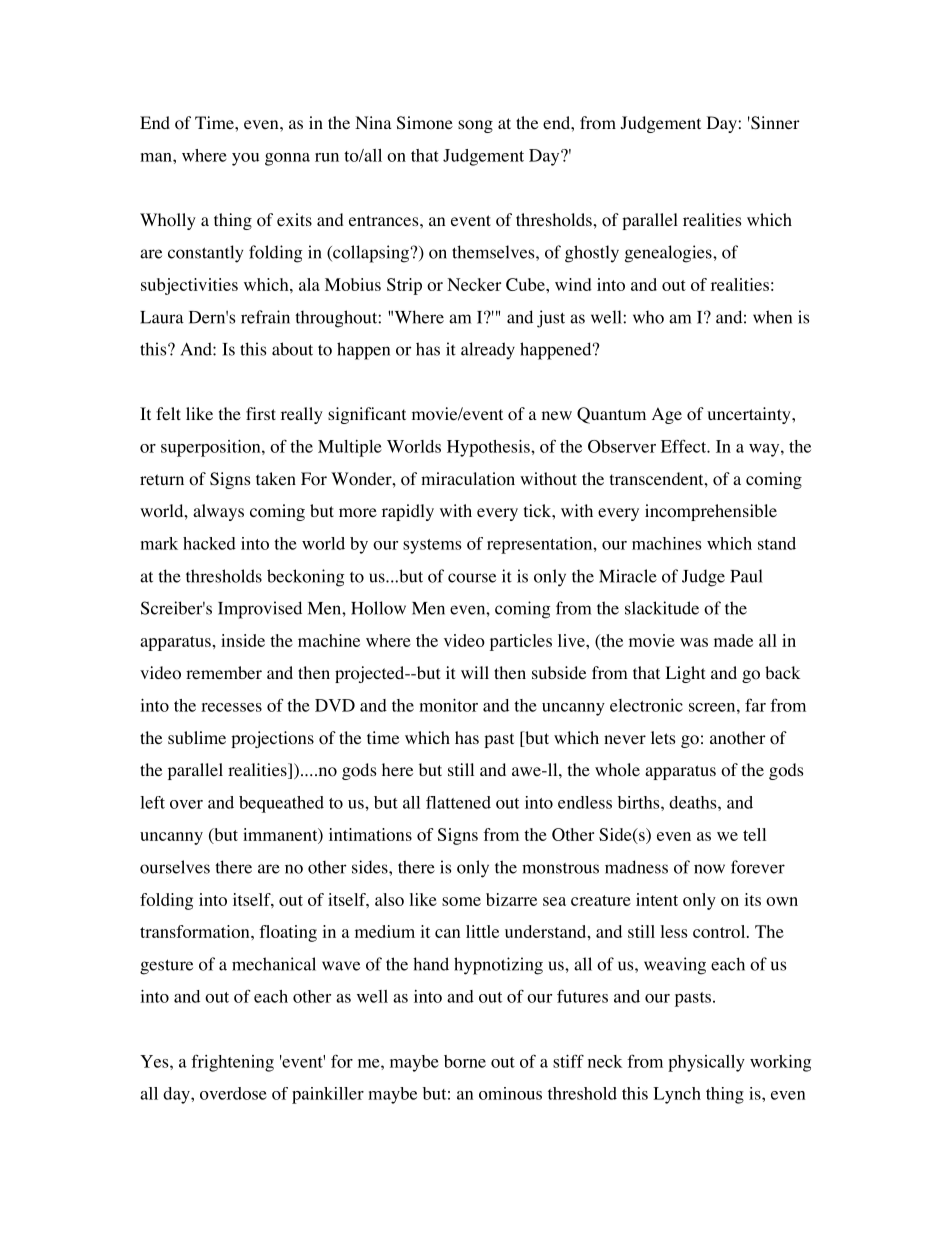 This document has height=1233, width=952. I want to click on was, so click(694, 642).
